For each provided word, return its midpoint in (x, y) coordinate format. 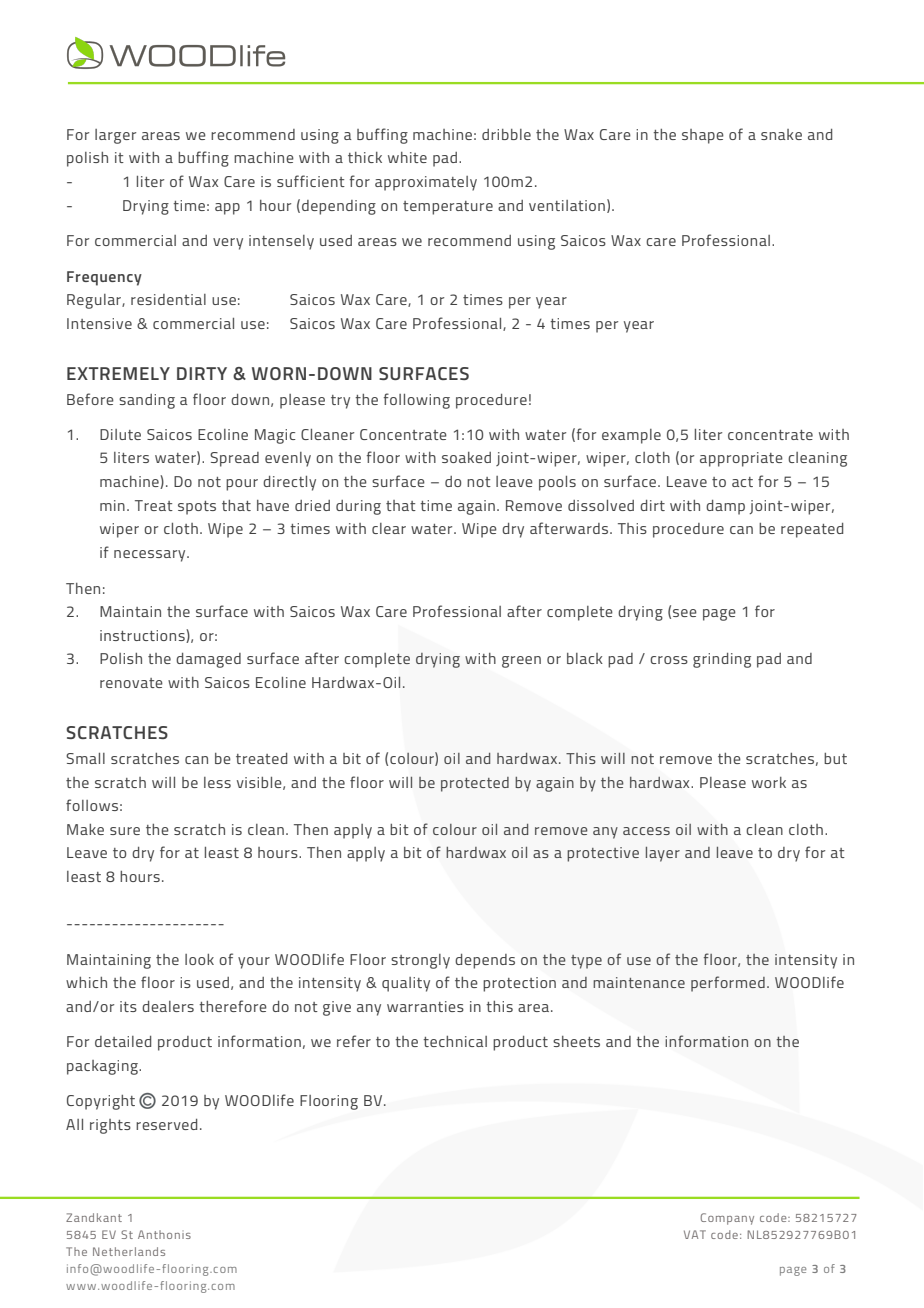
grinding (722, 660)
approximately (426, 183)
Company (727, 1219)
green (521, 662)
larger (115, 136)
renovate (131, 683)
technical (455, 1041)
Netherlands (129, 1251)
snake (781, 134)
